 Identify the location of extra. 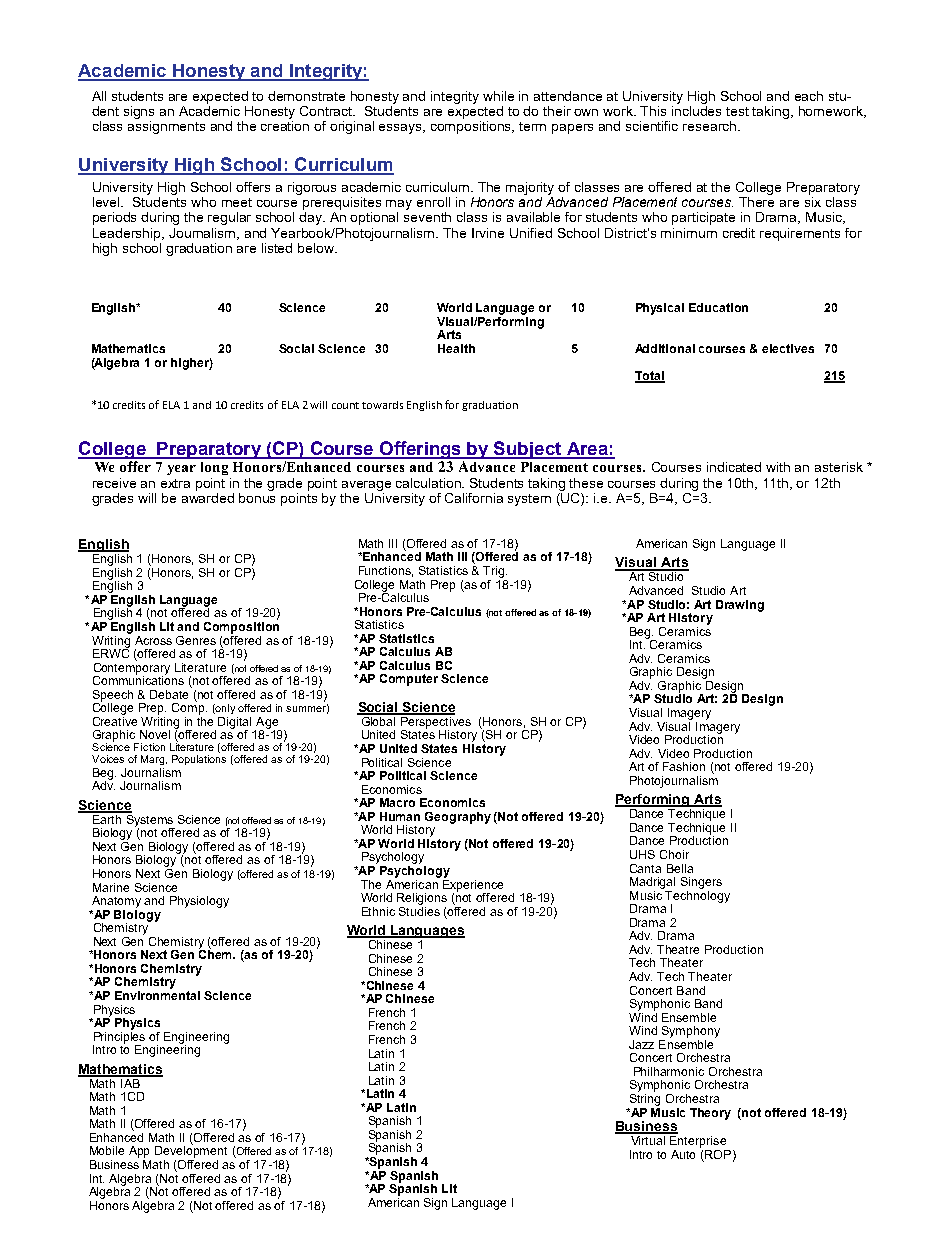
(175, 483).
